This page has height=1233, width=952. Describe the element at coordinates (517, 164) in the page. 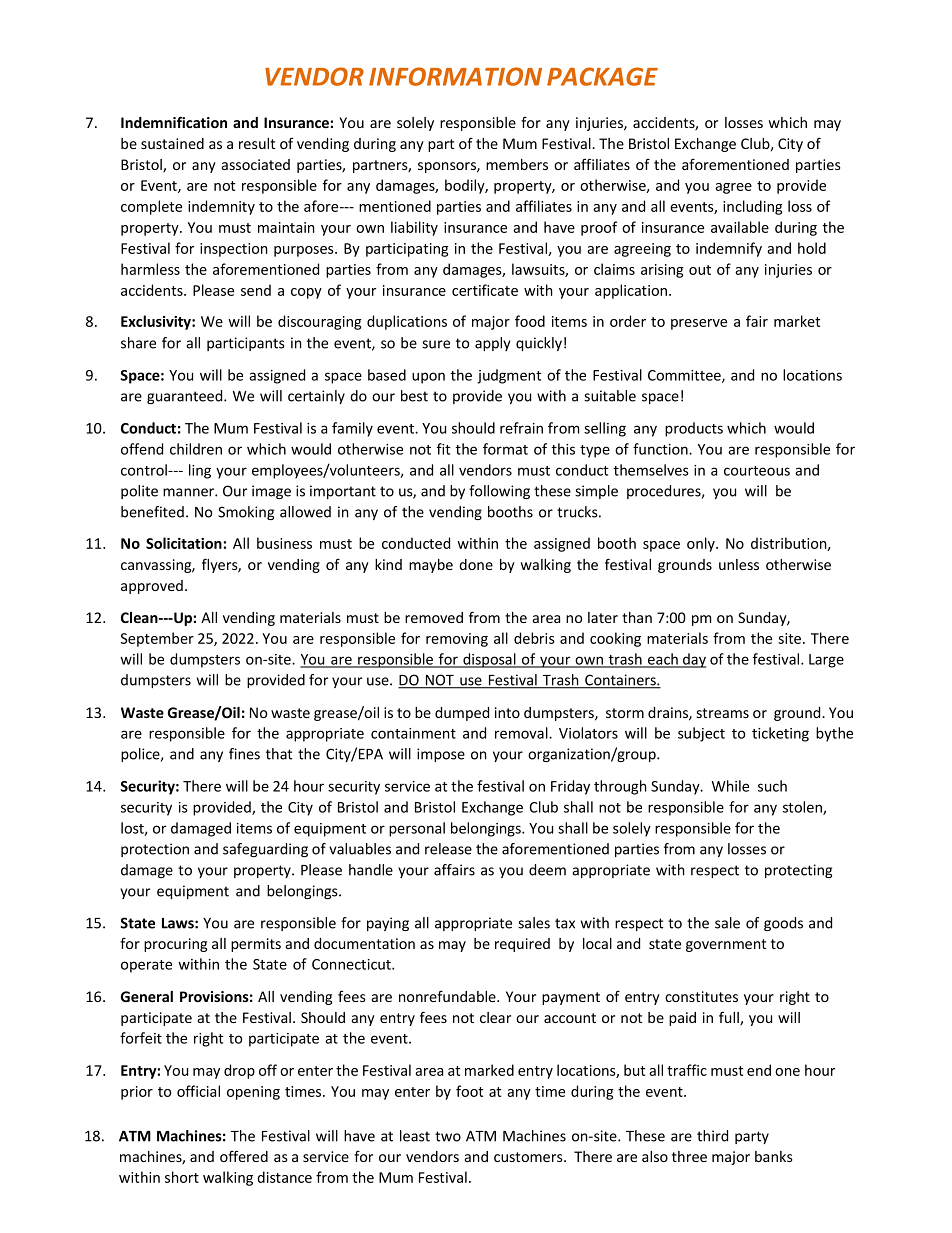

I see `members` at that location.
